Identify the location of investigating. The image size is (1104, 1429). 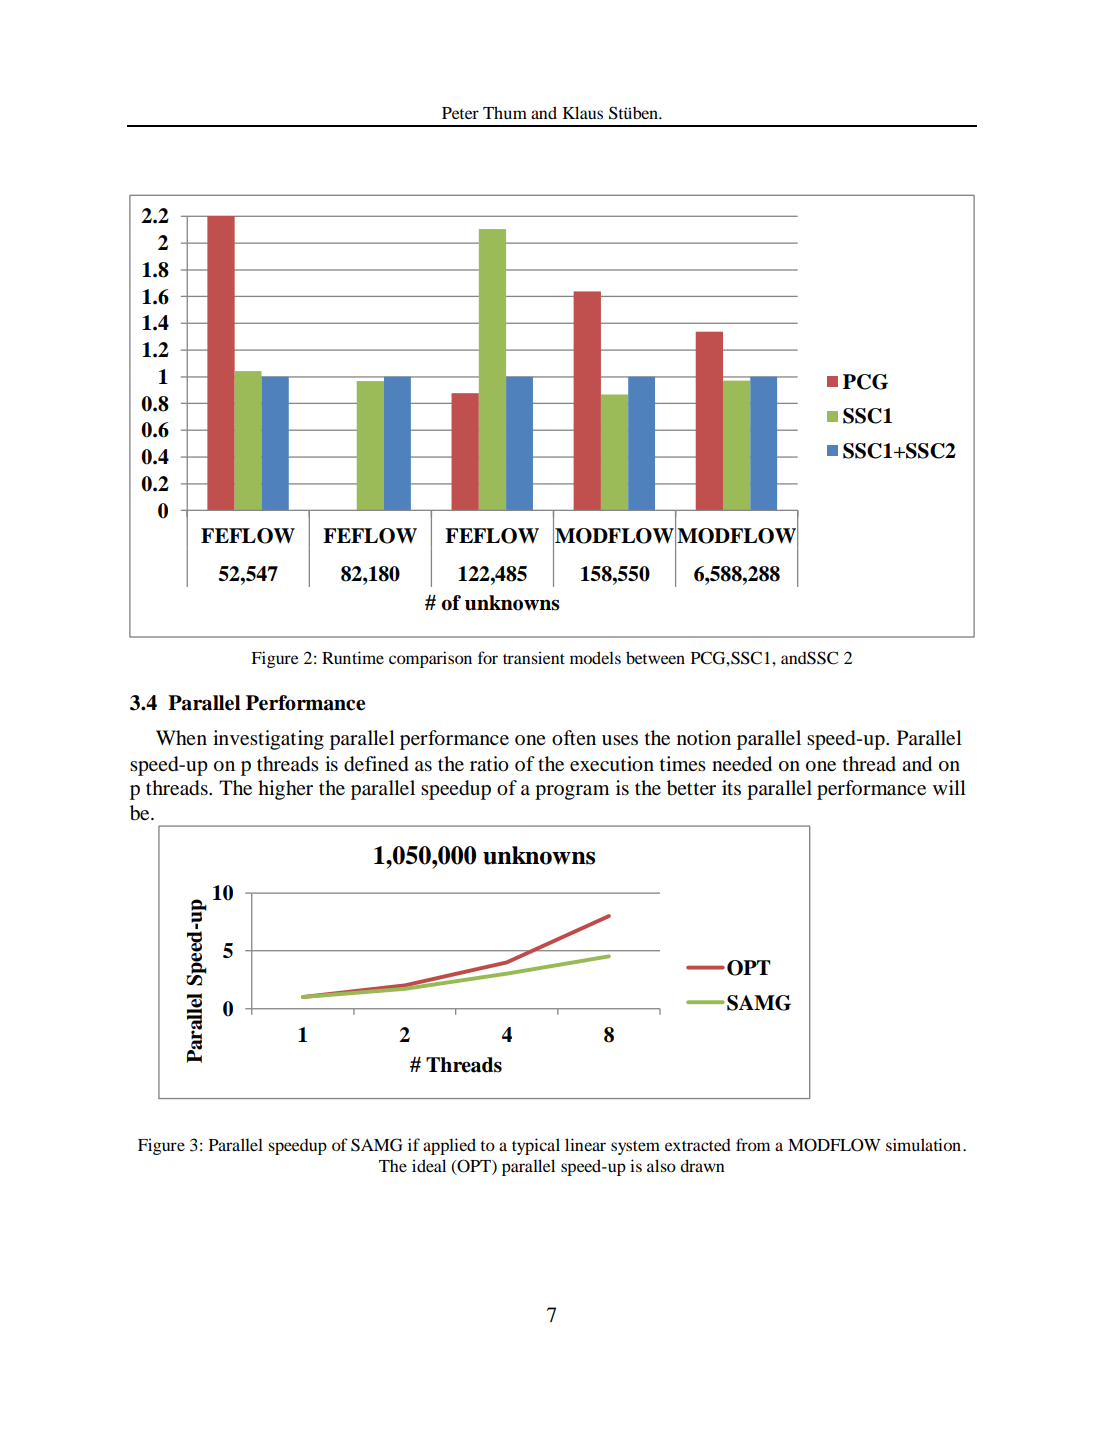
(268, 740).
